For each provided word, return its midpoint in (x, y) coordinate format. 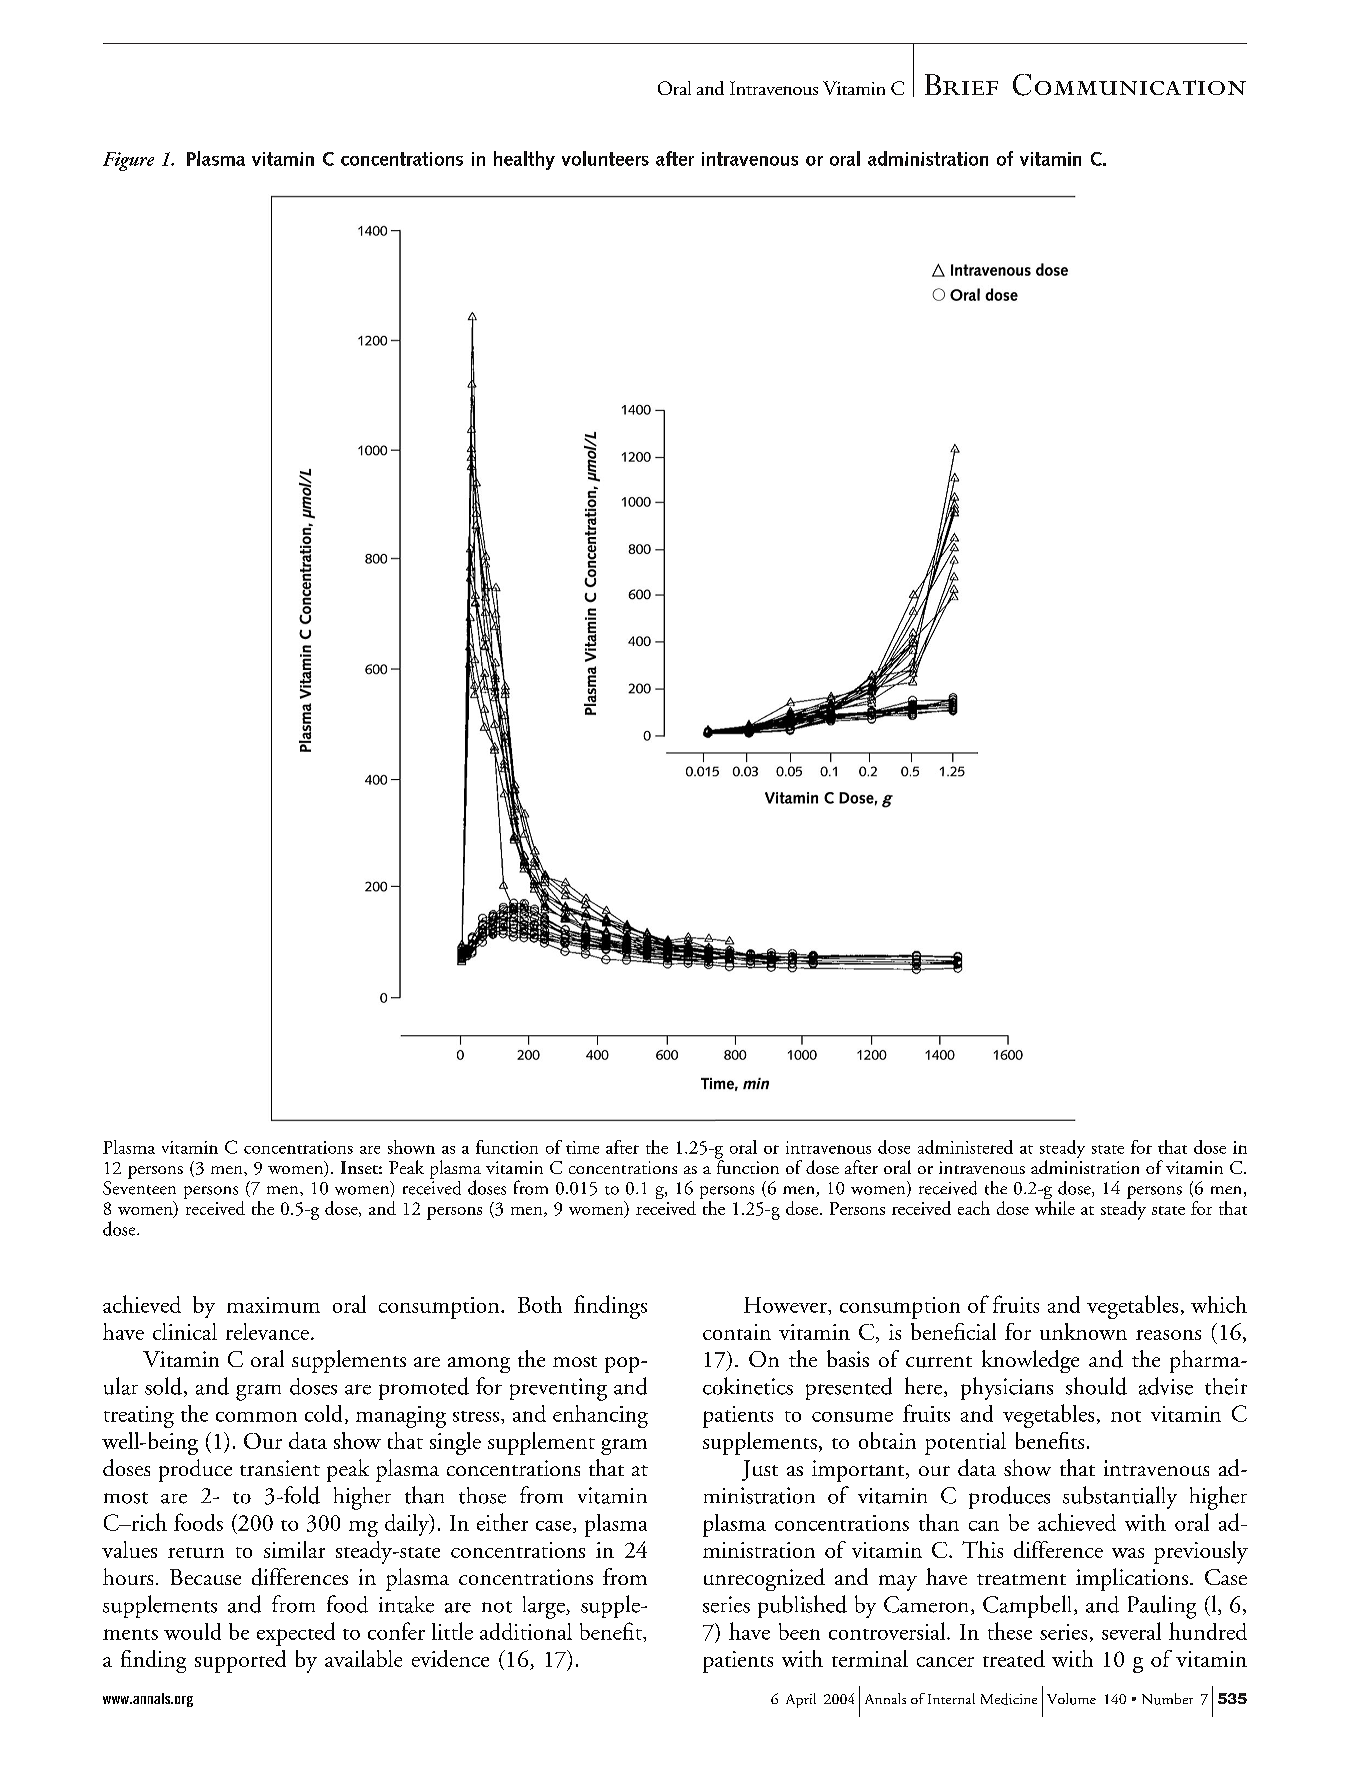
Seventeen (139, 1188)
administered (965, 1147)
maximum (273, 1305)
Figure (128, 161)
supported (240, 1661)
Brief (961, 84)
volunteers (605, 158)
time (582, 1147)
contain (737, 1332)
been (799, 1631)
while (1055, 1208)
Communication (1129, 85)
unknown (1083, 1331)
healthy (524, 160)
